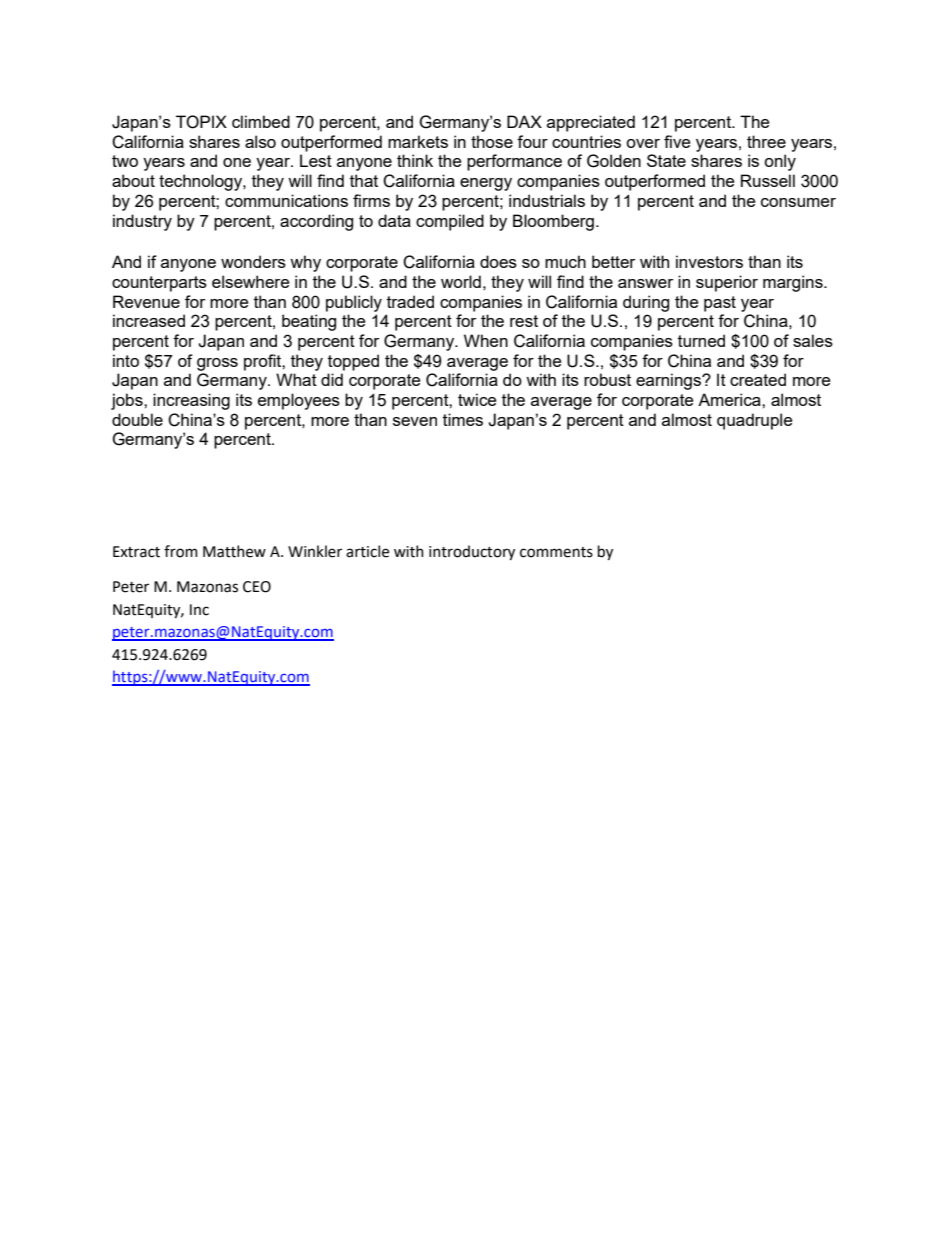  I want to click on those, so click(492, 141).
